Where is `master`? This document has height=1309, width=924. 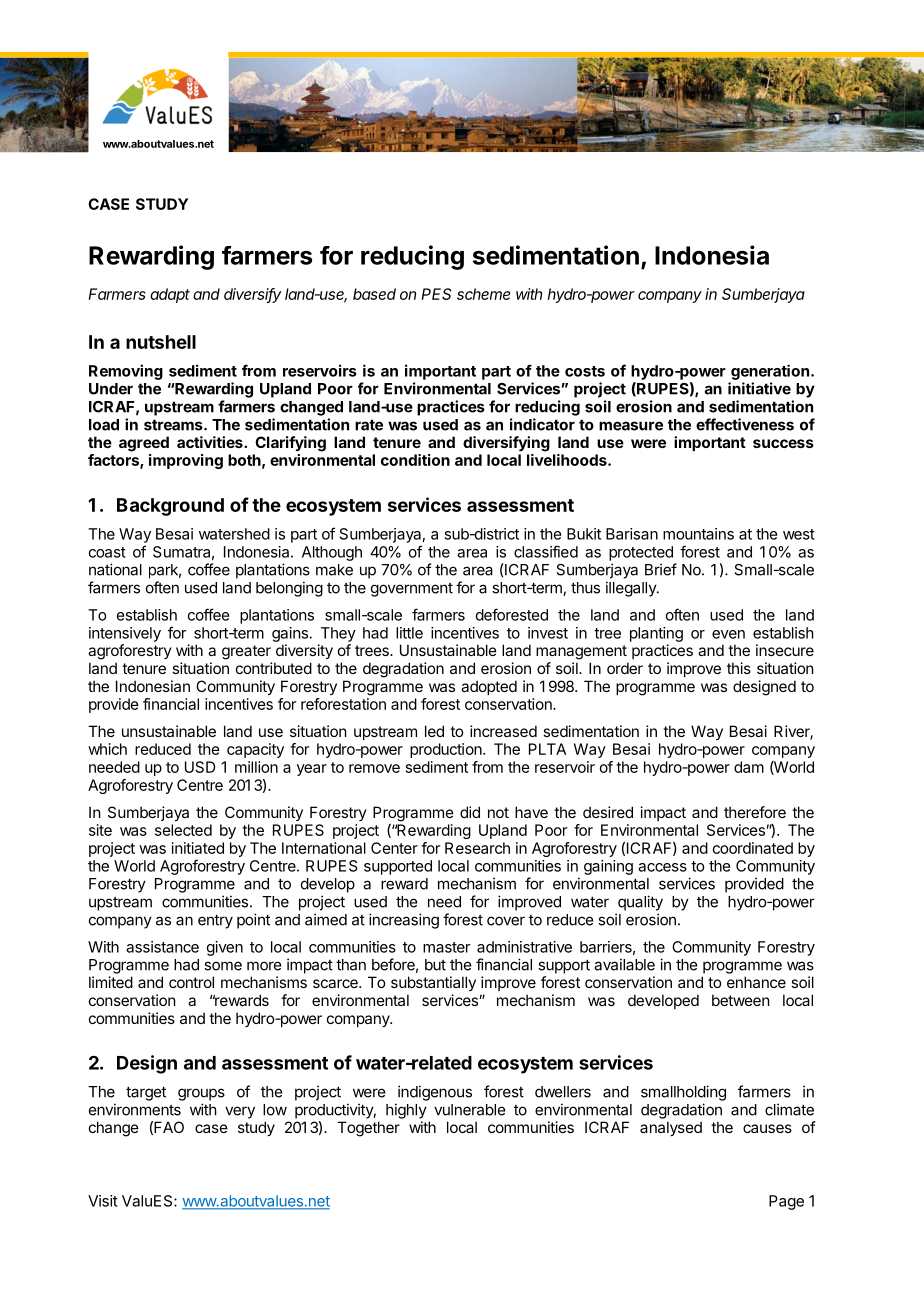
master is located at coordinates (447, 947).
